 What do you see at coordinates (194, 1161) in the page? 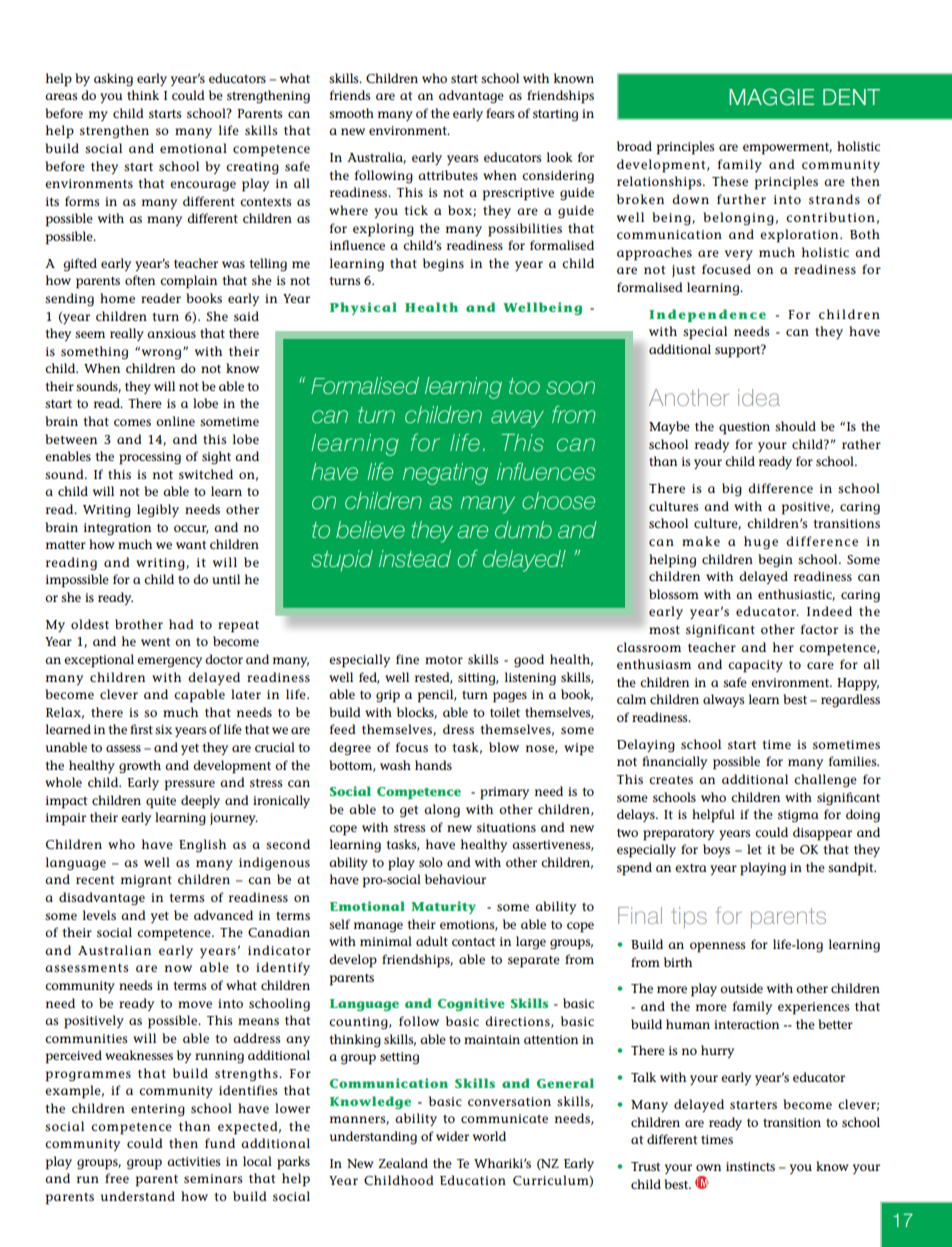
I see `activities` at bounding box center [194, 1161].
